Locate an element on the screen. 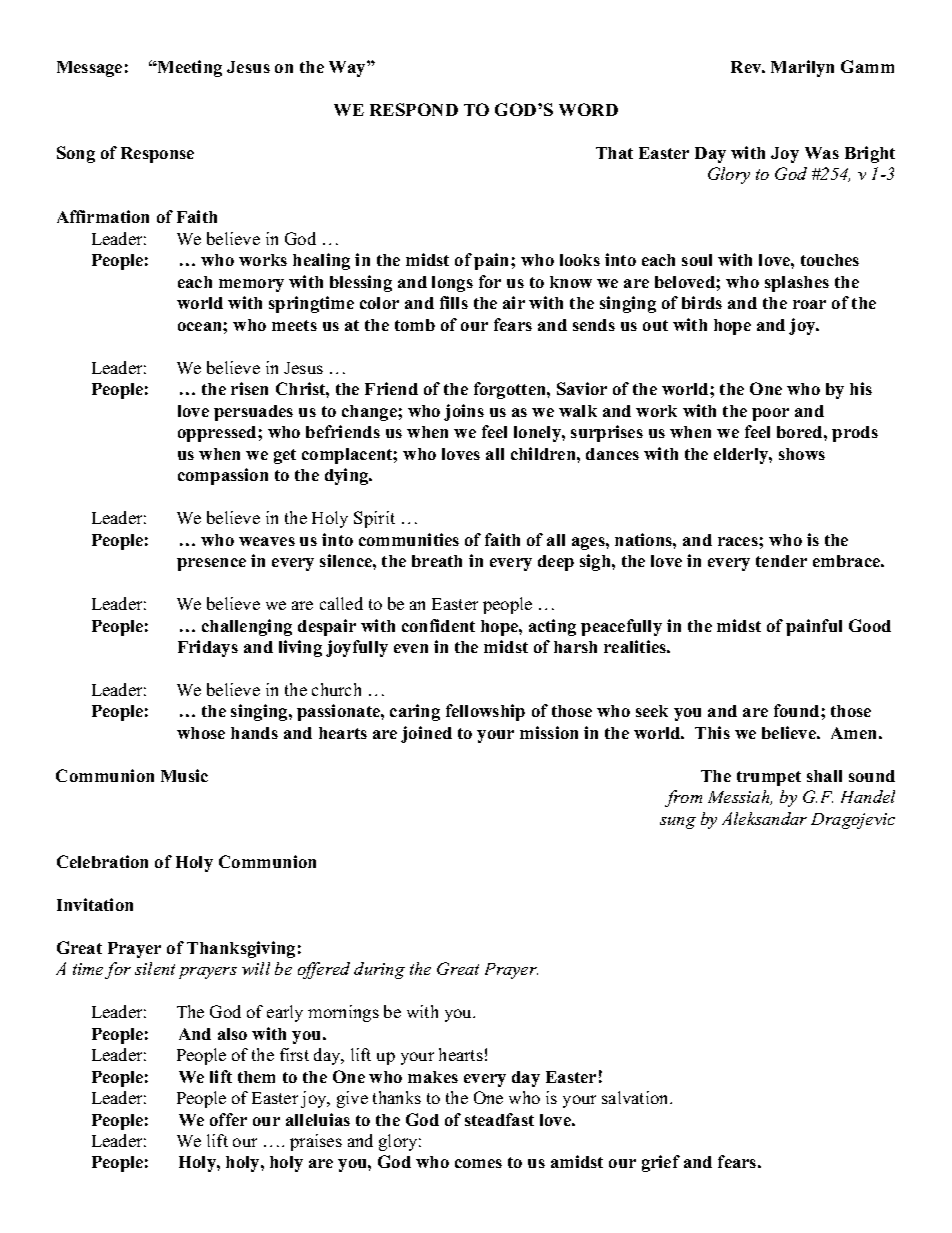 The image size is (952, 1233). tomb is located at coordinates (415, 325).
